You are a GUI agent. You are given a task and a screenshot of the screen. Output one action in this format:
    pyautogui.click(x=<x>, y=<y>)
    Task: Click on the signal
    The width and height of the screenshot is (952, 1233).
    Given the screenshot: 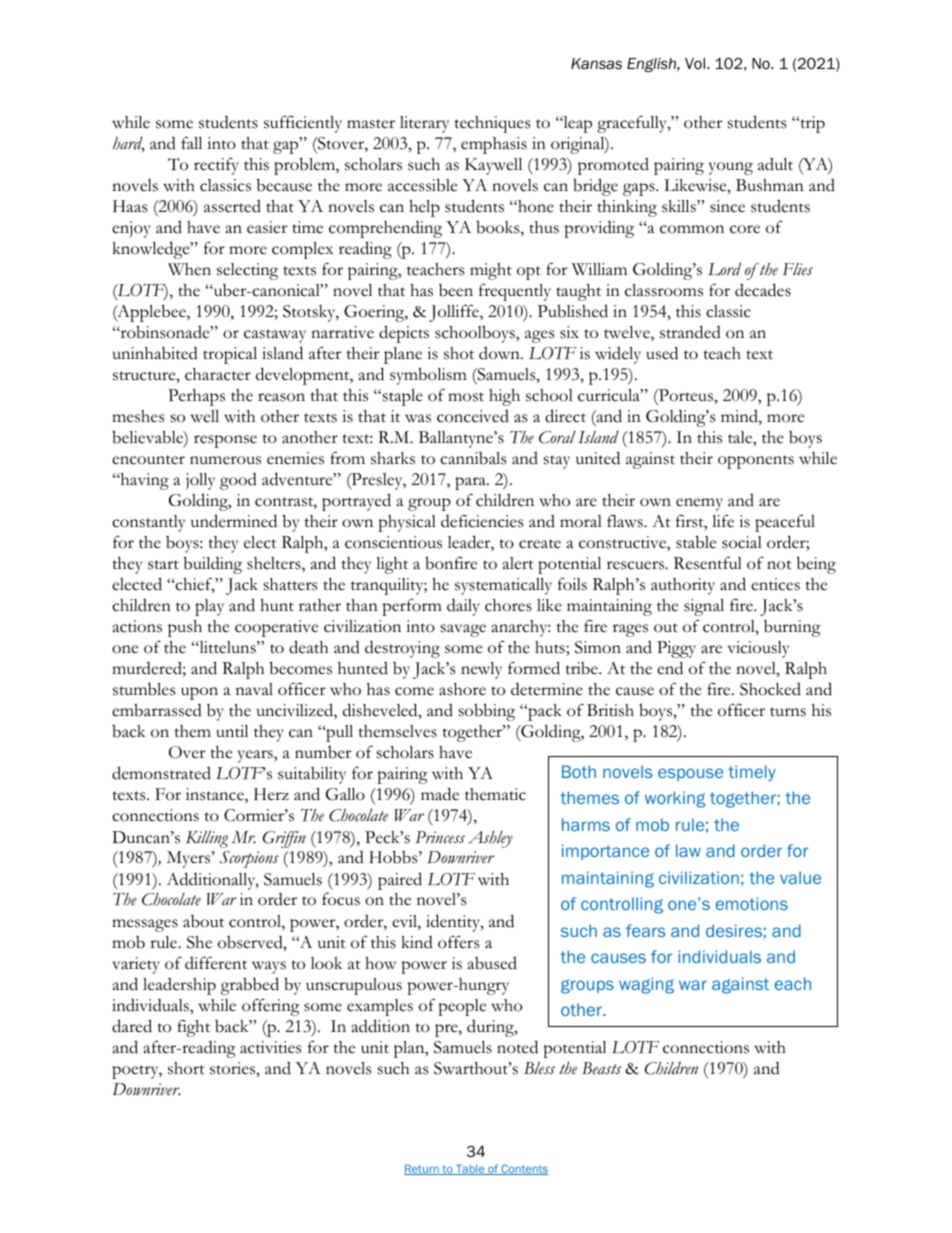 What is the action you would take?
    pyautogui.click(x=704, y=607)
